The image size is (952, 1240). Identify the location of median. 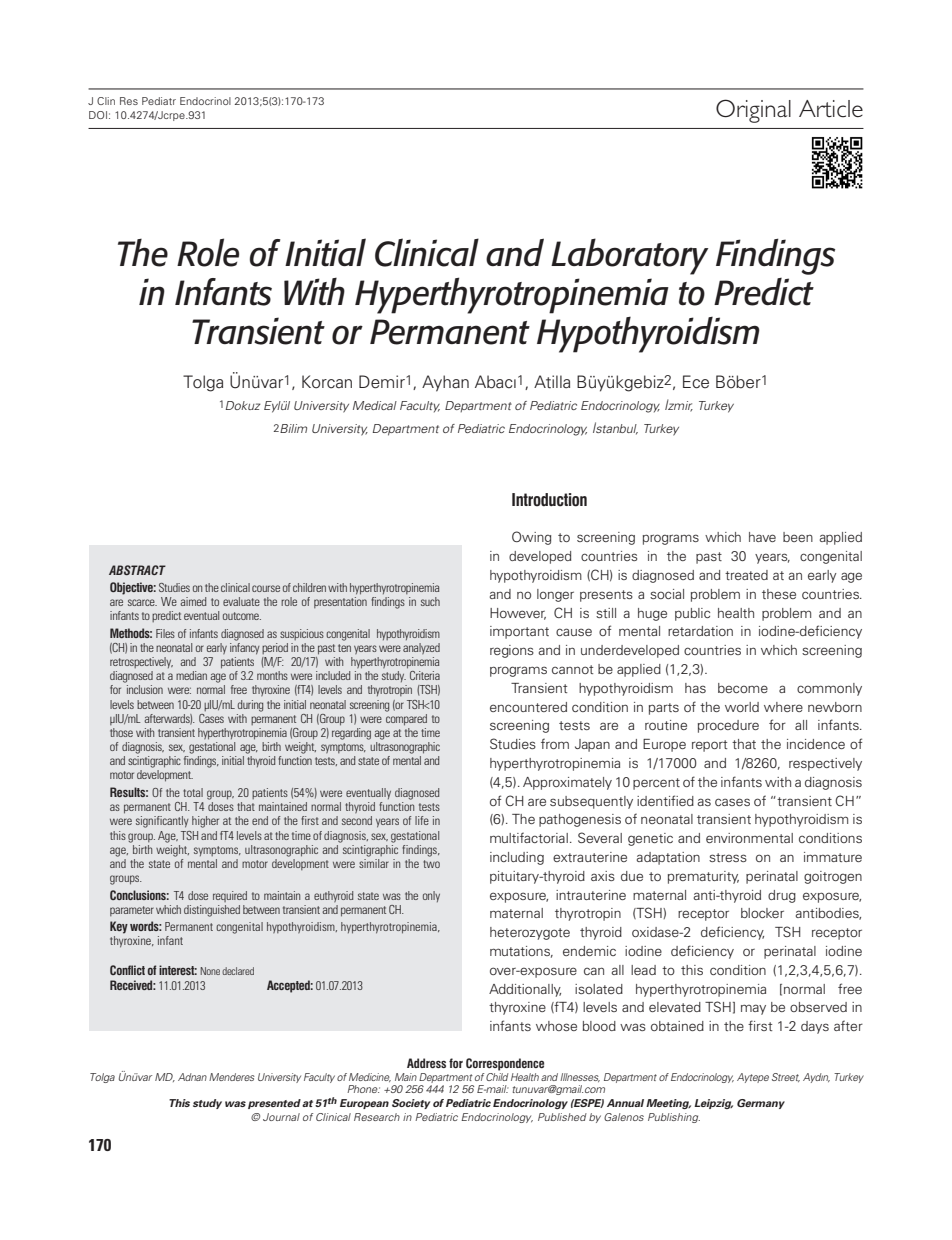
(191, 675).
